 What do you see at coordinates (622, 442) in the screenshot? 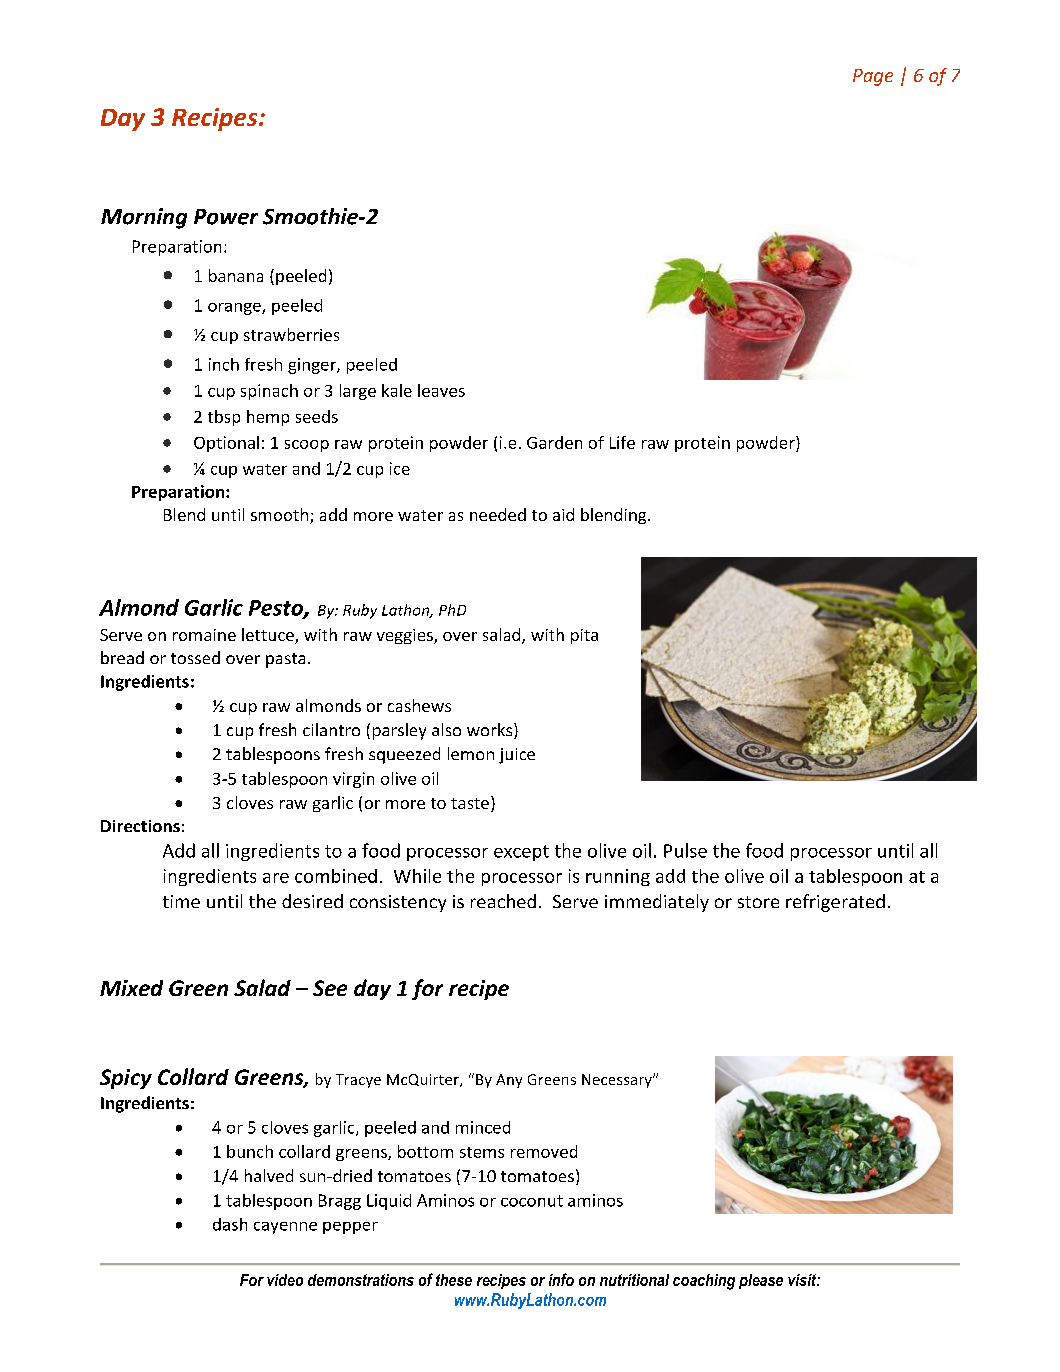
I see `Life` at bounding box center [622, 442].
